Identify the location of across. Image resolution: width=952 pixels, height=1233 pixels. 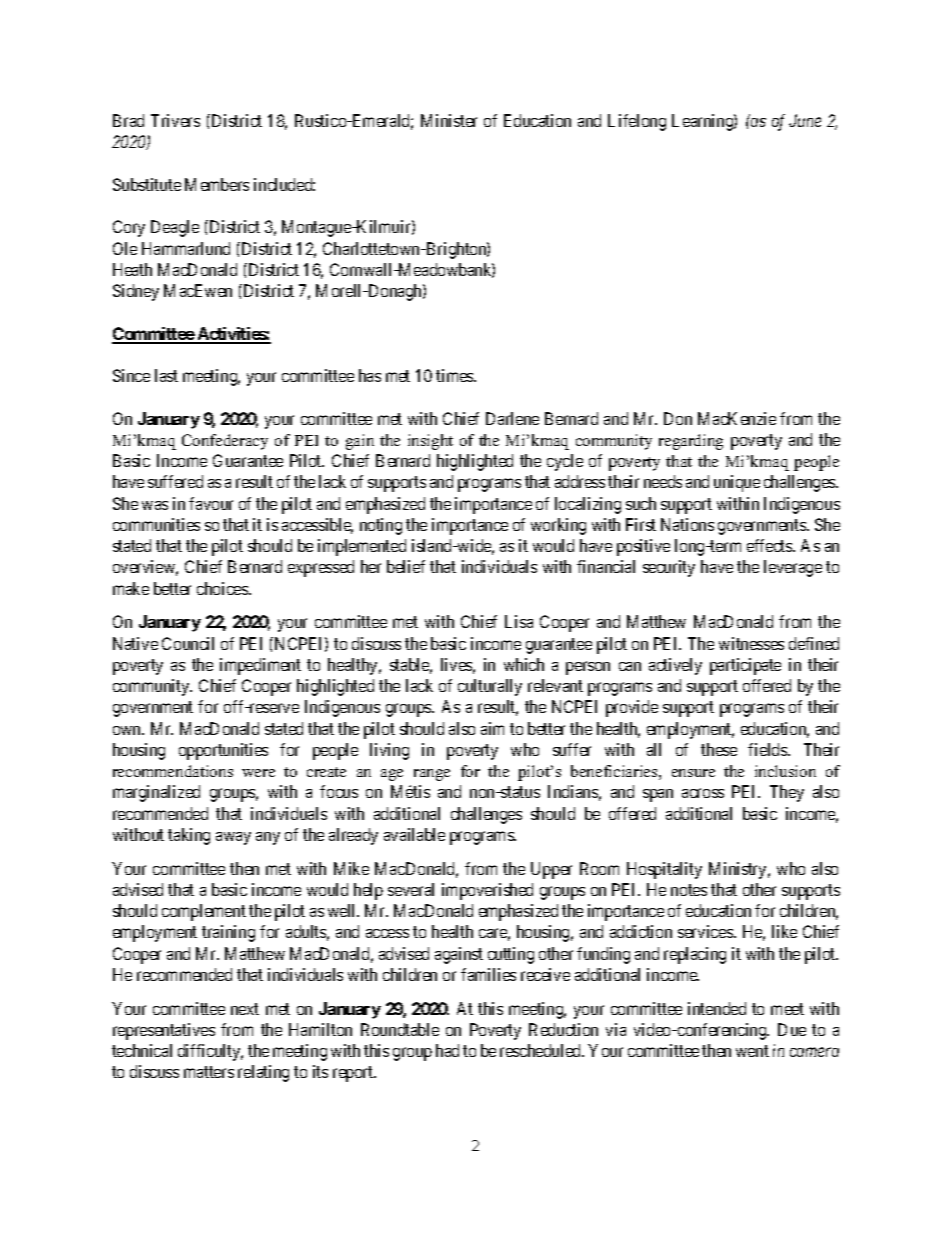
(703, 793).
